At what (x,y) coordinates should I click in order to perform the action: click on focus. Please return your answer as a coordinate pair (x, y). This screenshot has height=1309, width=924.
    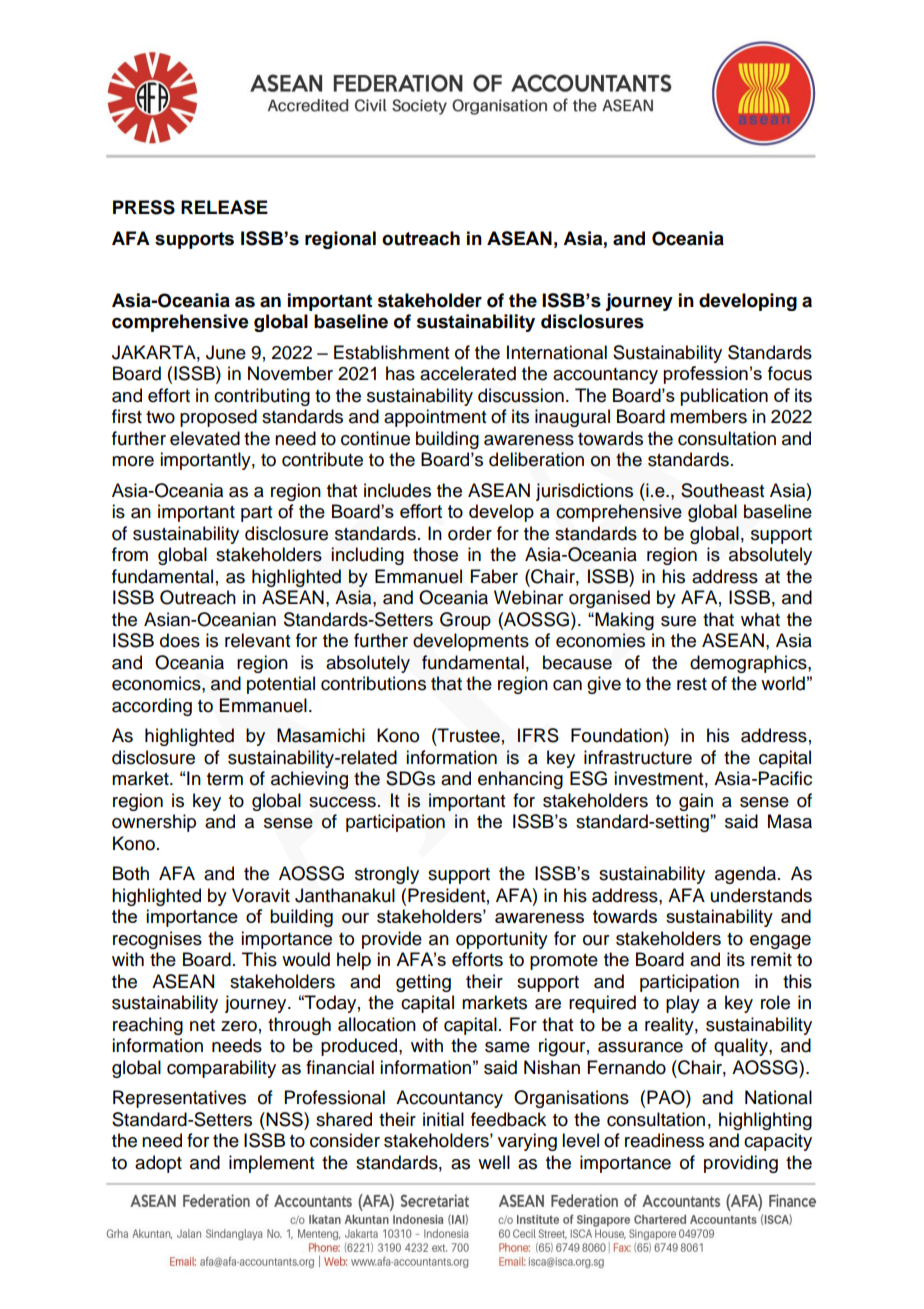
    Looking at the image, I should click on (790, 373).
